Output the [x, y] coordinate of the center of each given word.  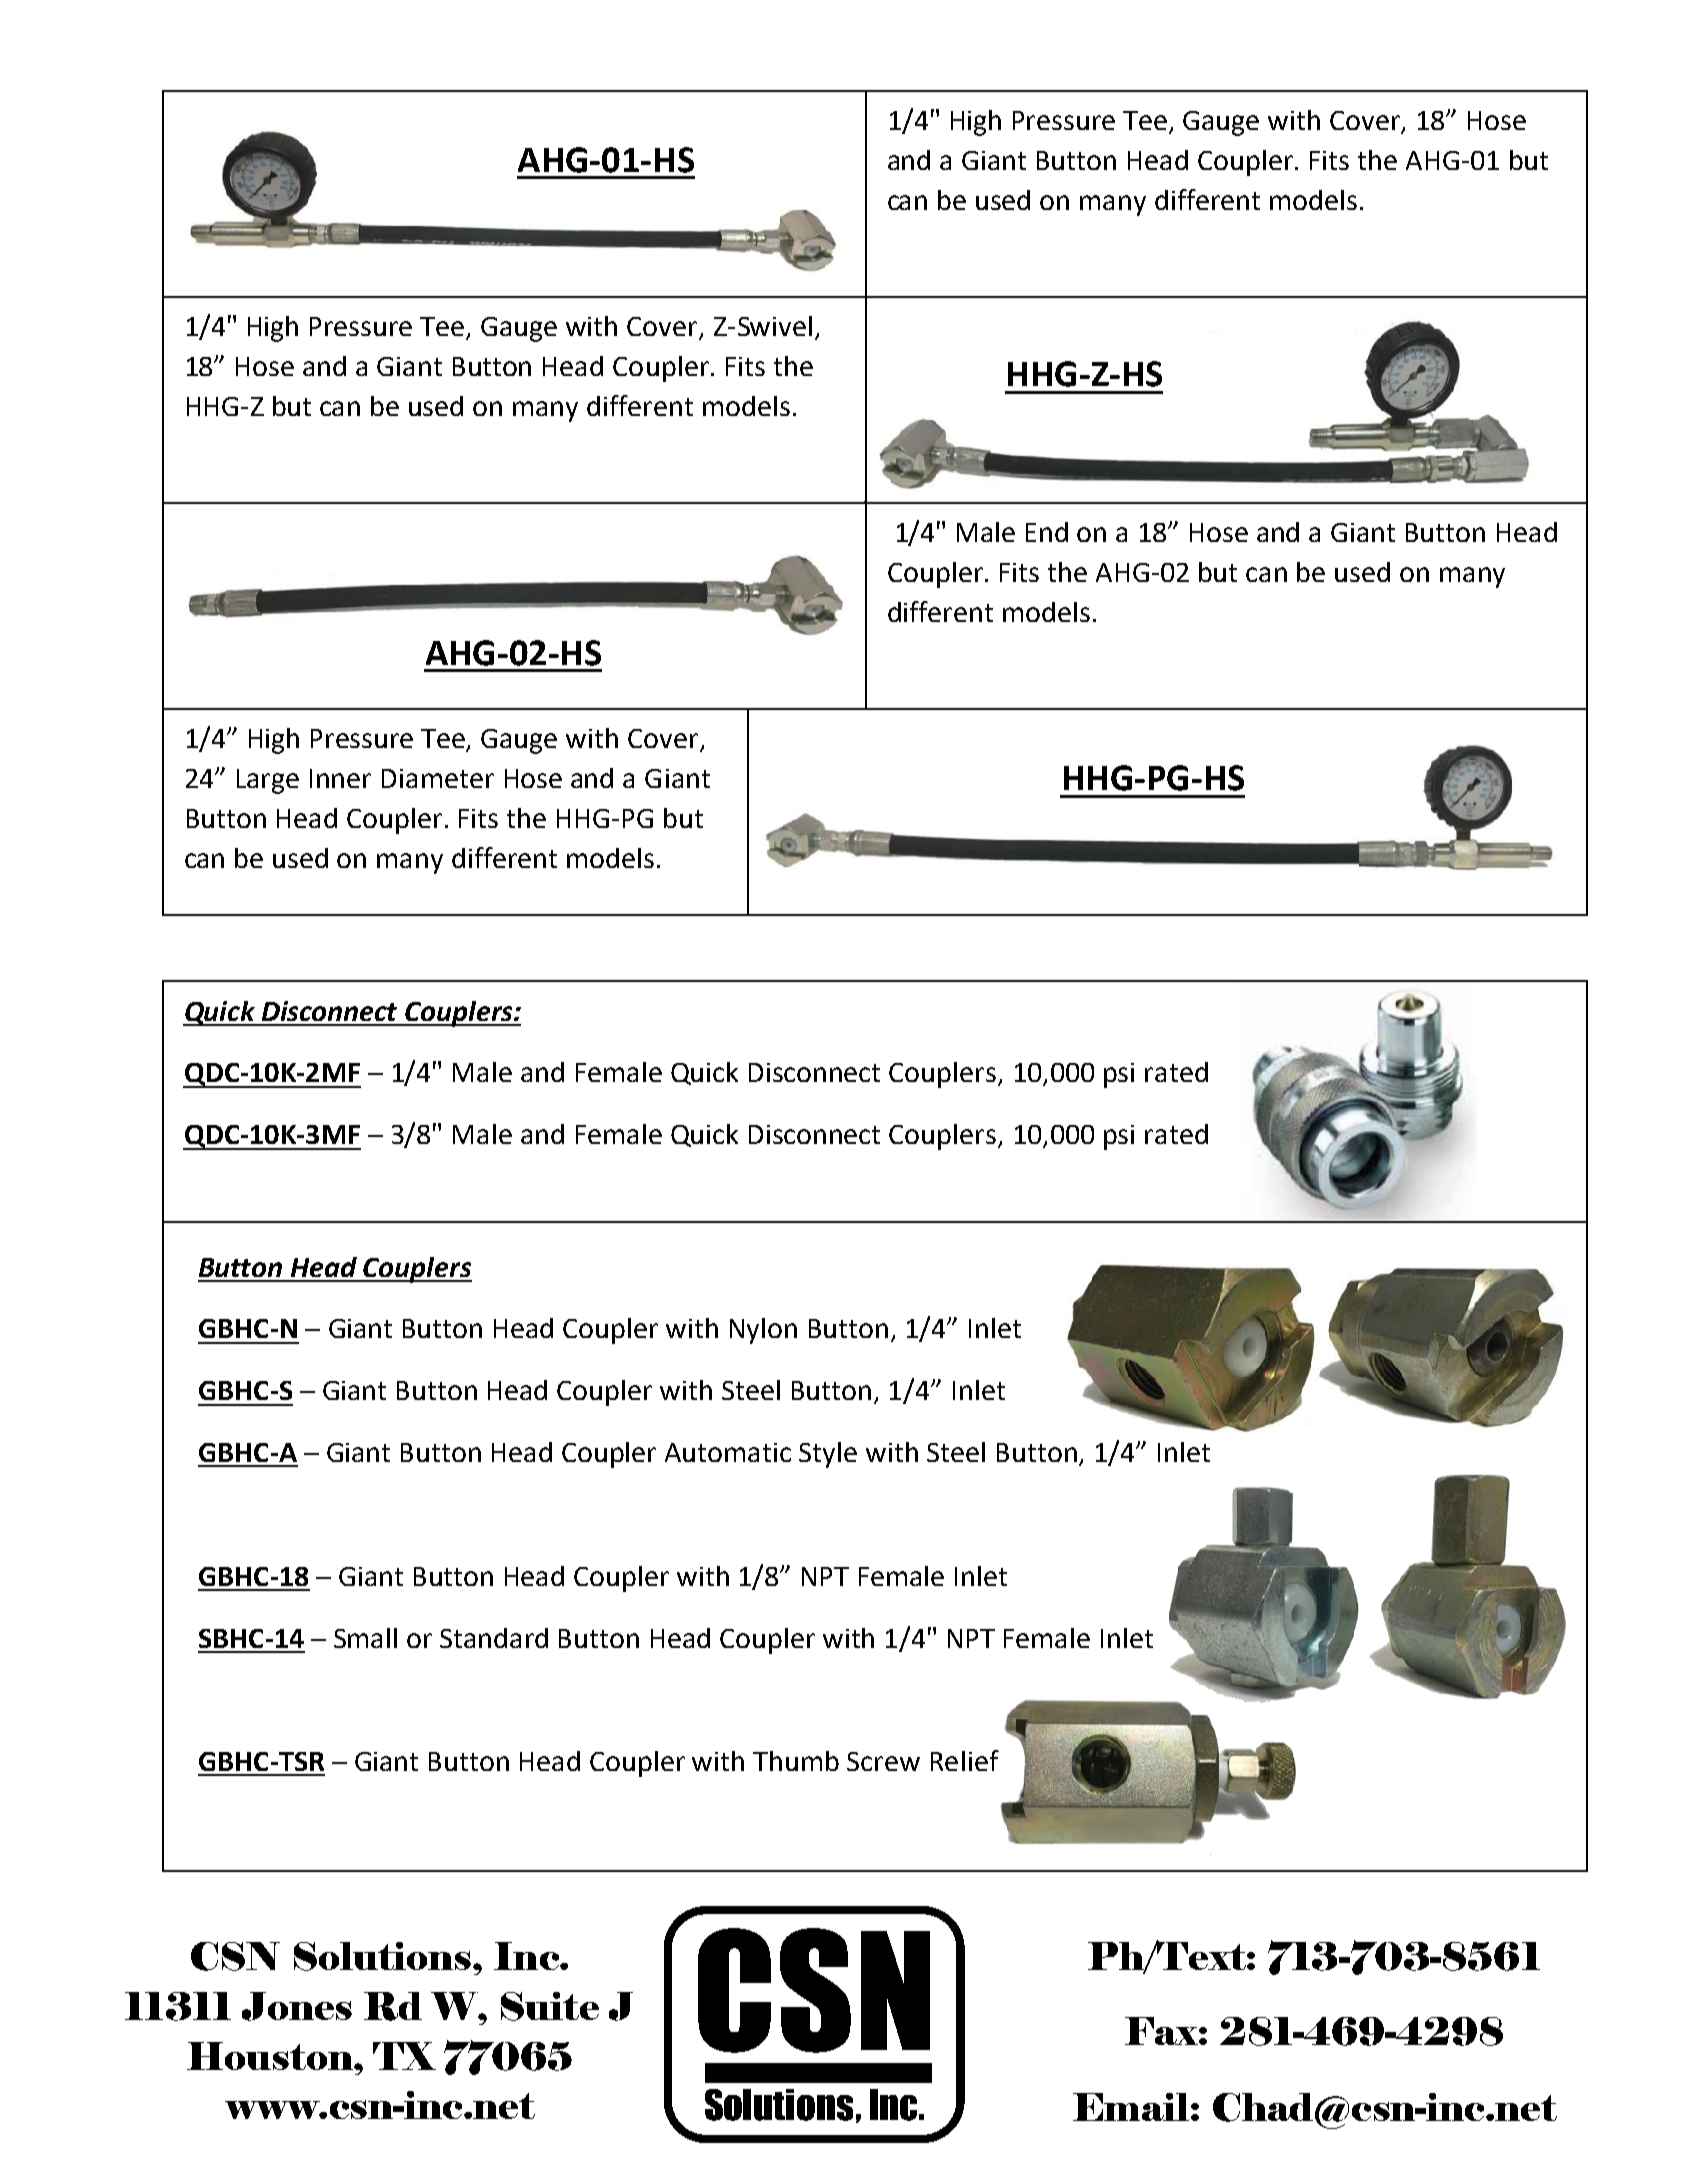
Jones [297, 2006]
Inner [340, 778]
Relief [965, 1760]
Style [828, 1455]
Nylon [763, 1331]
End [1047, 532]
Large [268, 781]
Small [365, 1638]
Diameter [438, 778]
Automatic [728, 1452]
